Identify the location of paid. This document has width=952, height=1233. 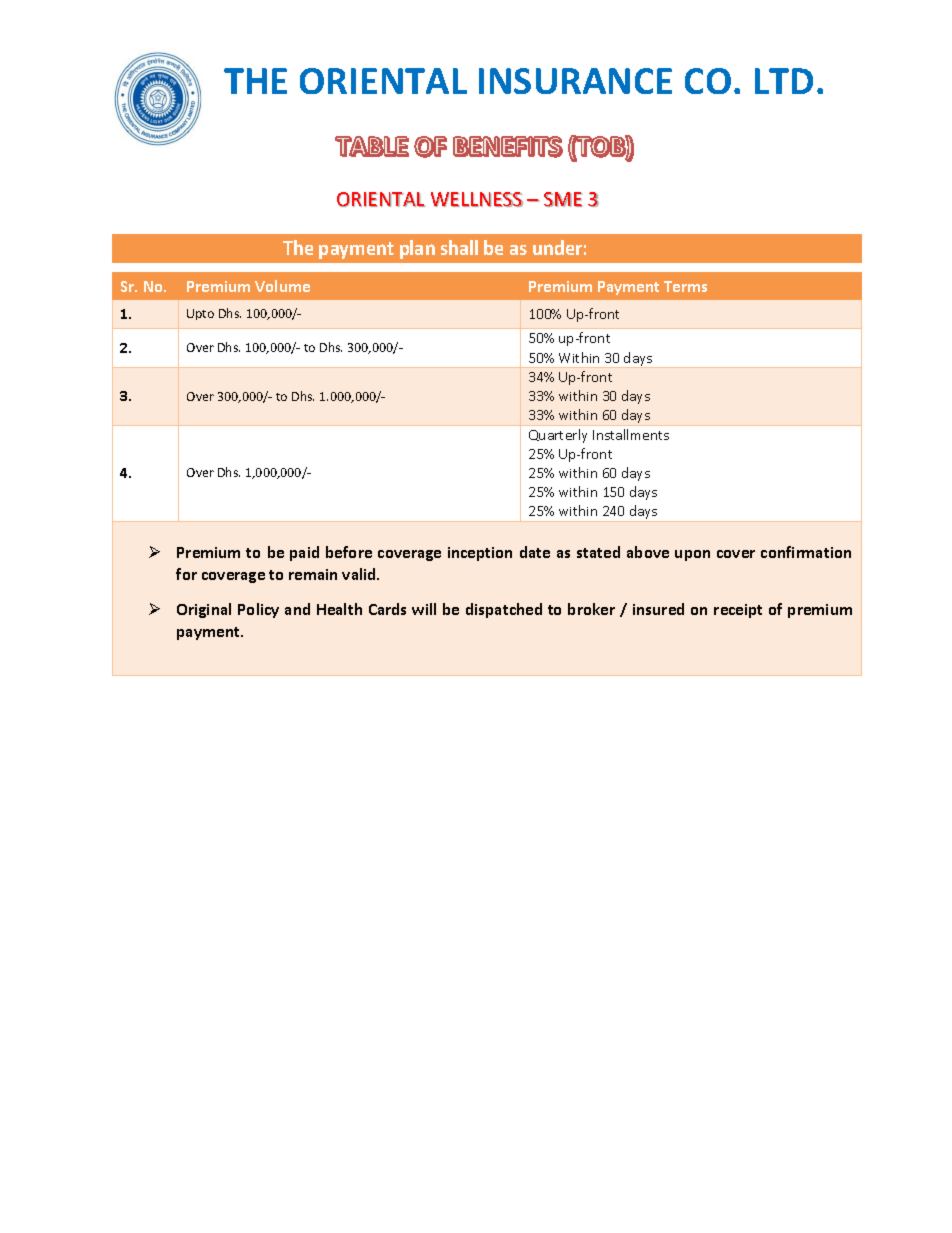
(304, 553).
